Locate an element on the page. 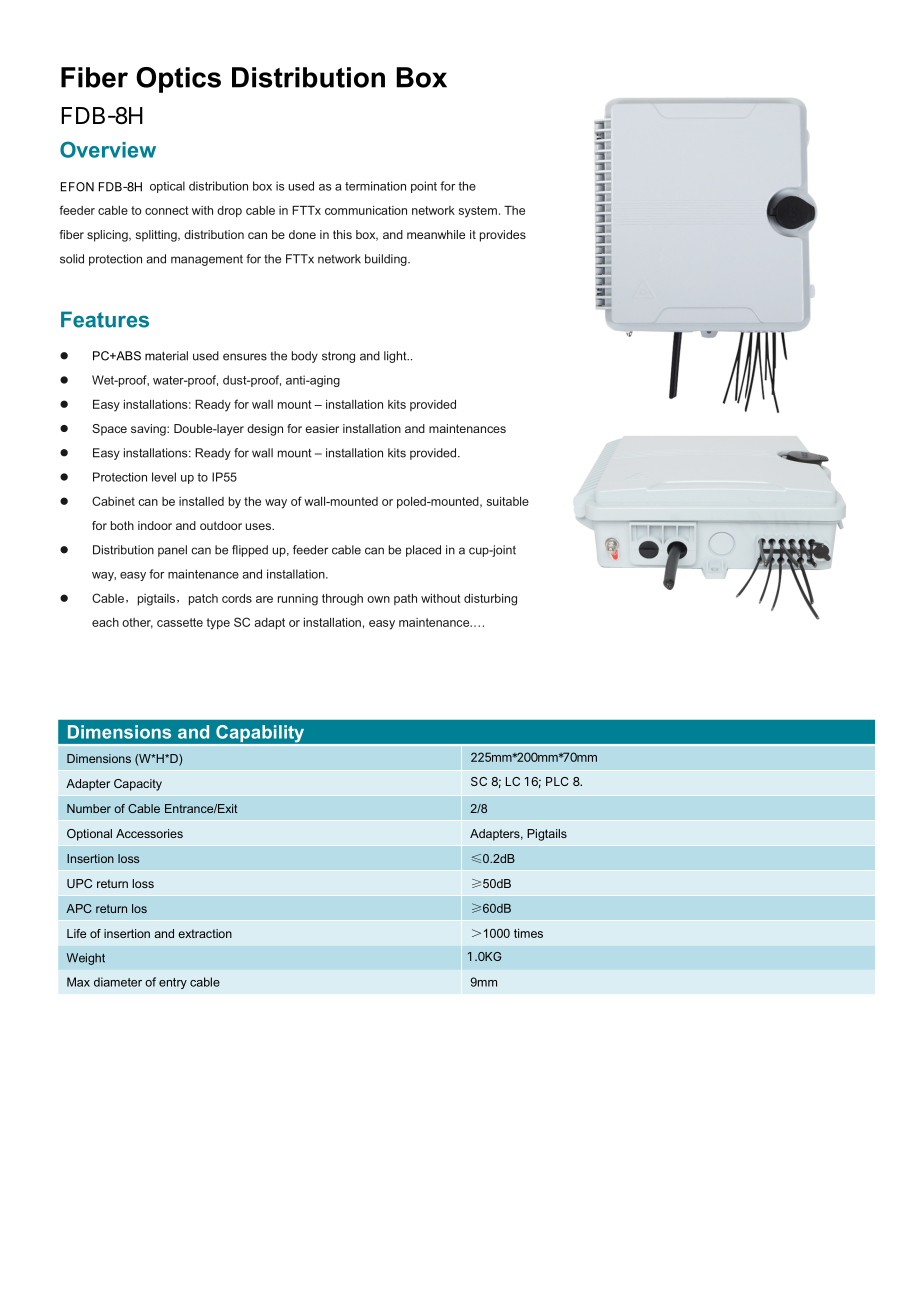 The height and width of the image is (1308, 924). point is located at coordinates (424, 187).
